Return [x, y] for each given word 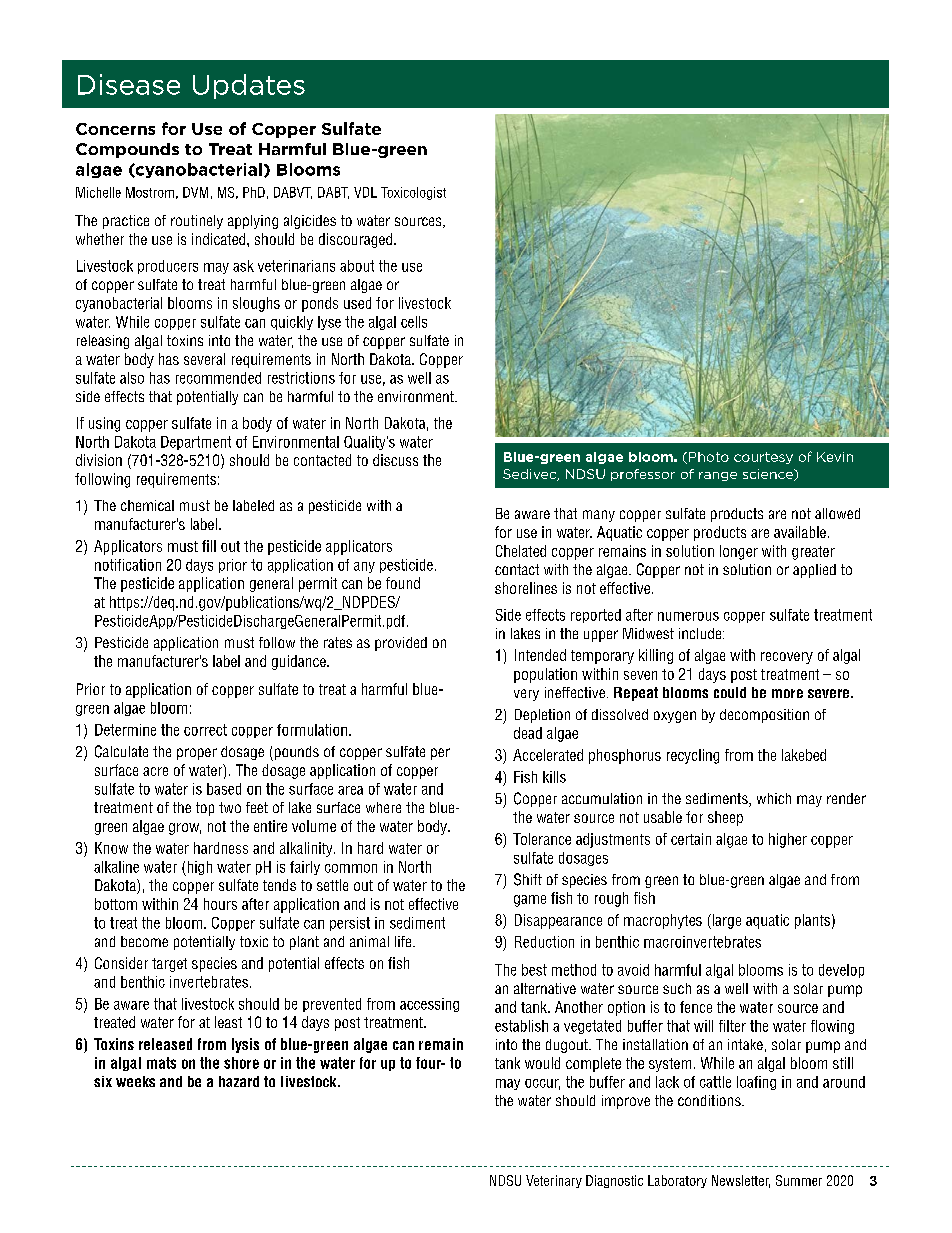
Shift [528, 879]
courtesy [763, 458]
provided [401, 644]
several [204, 359]
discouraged [355, 240]
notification [128, 565]
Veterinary [554, 1181]
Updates [249, 86]
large [725, 921]
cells [414, 322]
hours [220, 904]
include [701, 633]
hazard [239, 1081]
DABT [333, 193]
